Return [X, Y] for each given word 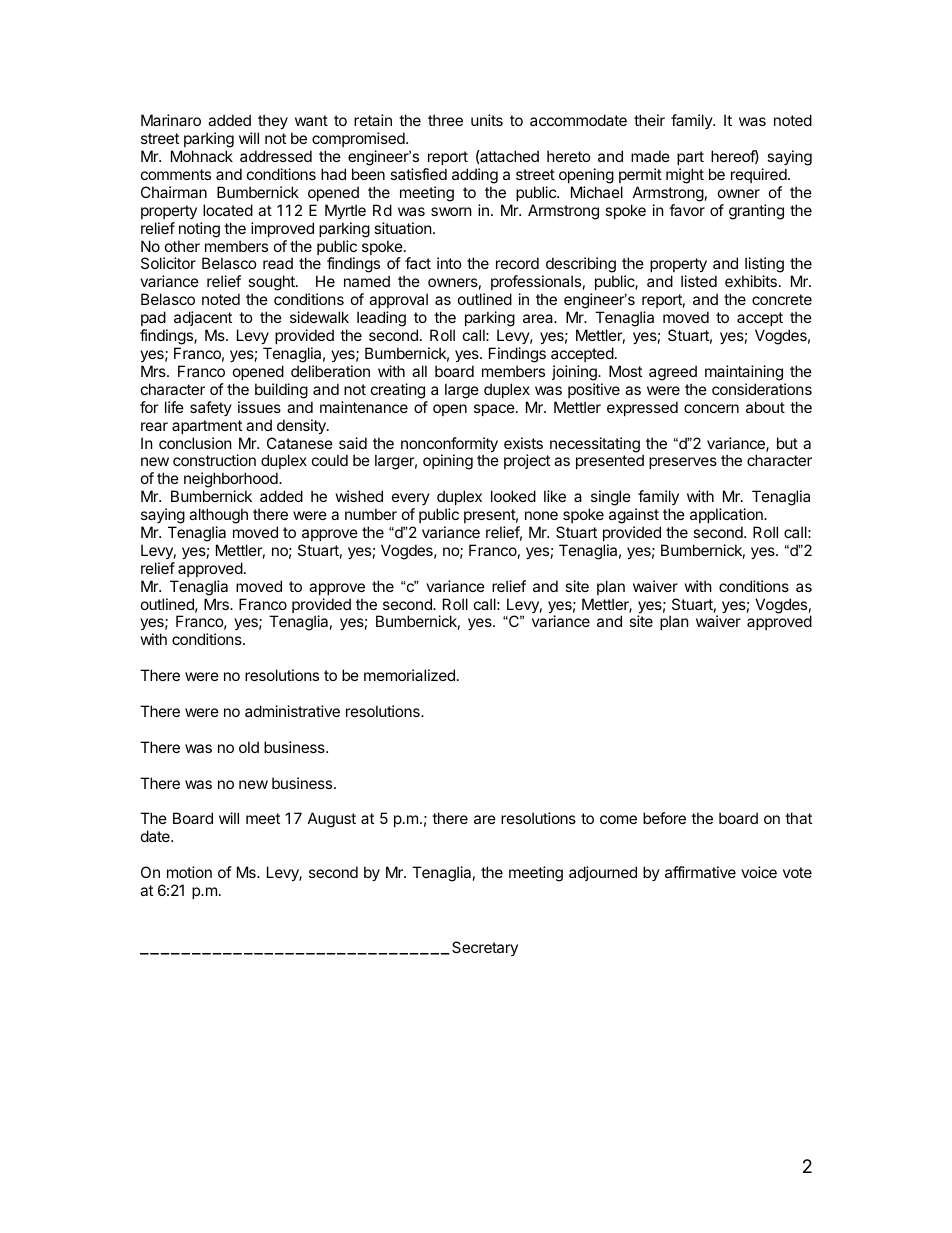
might [685, 176]
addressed [276, 156]
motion [189, 872]
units [487, 120]
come [618, 819]
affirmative [700, 872]
